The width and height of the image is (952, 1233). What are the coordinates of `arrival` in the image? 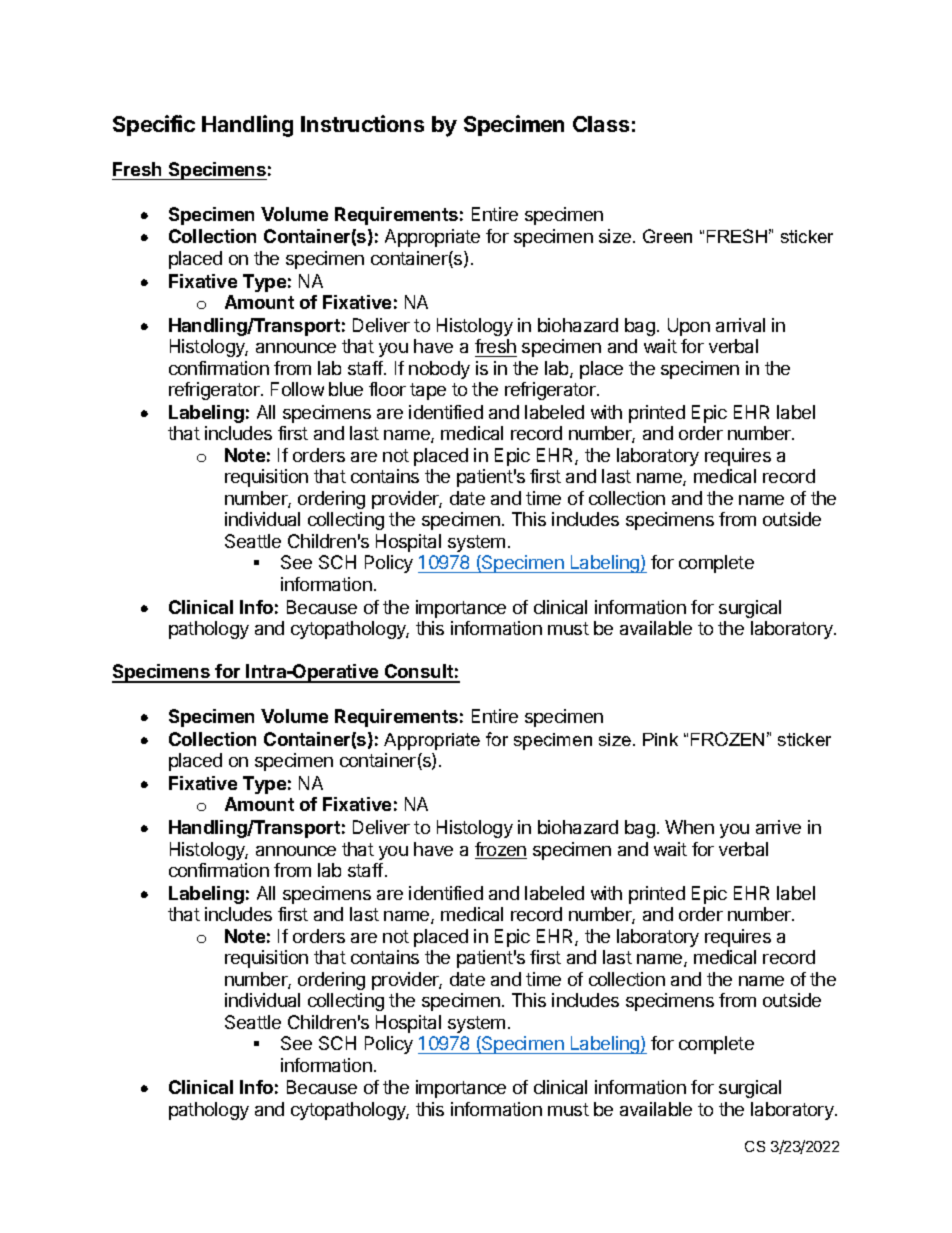 It's located at (740, 325).
